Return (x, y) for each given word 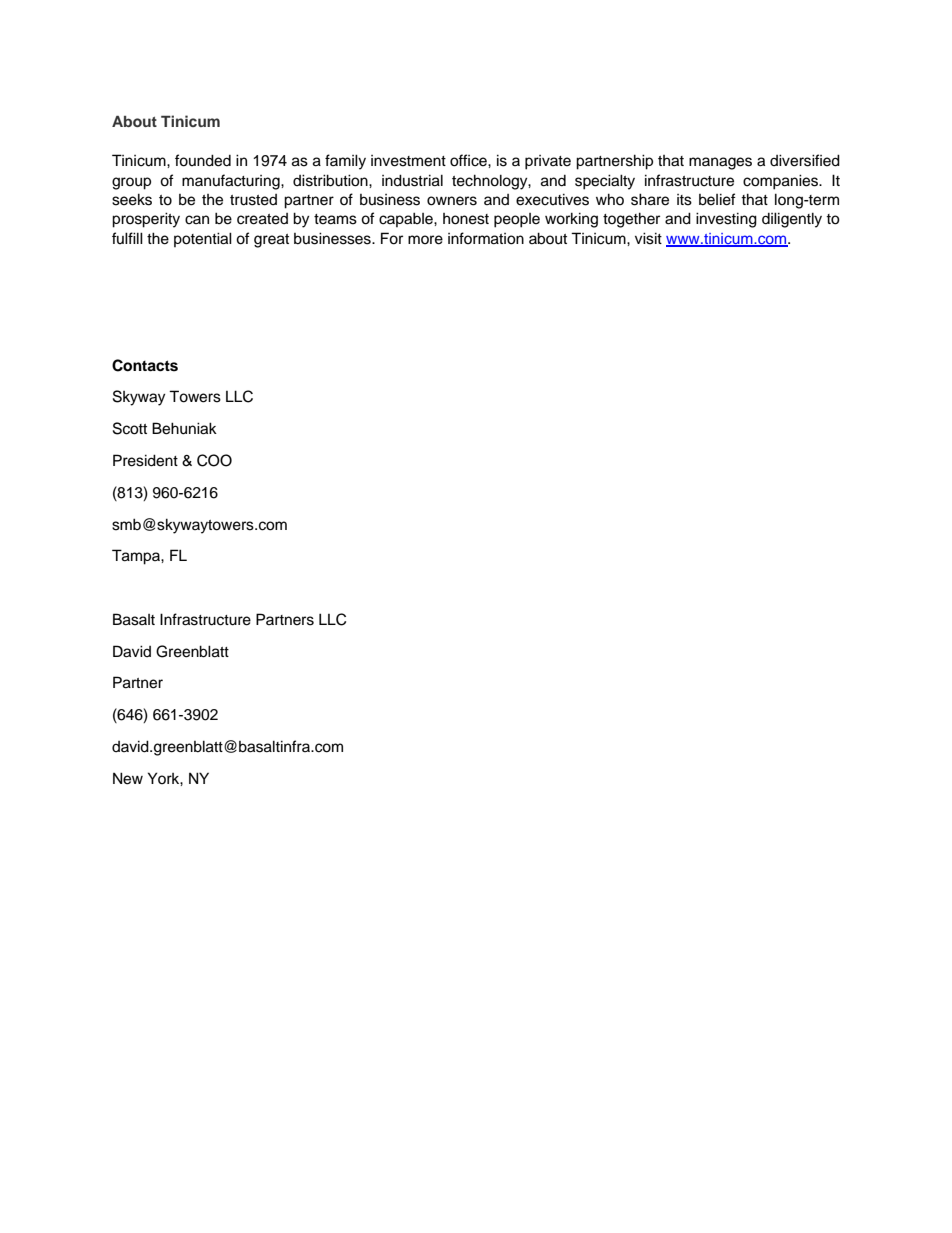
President (145, 460)
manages (720, 163)
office (469, 160)
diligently (792, 220)
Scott (130, 428)
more (425, 240)
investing (726, 220)
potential (203, 239)
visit (648, 238)
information (486, 238)
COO (214, 460)
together (631, 220)
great (271, 241)
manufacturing (232, 182)
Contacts (145, 365)
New (128, 778)
